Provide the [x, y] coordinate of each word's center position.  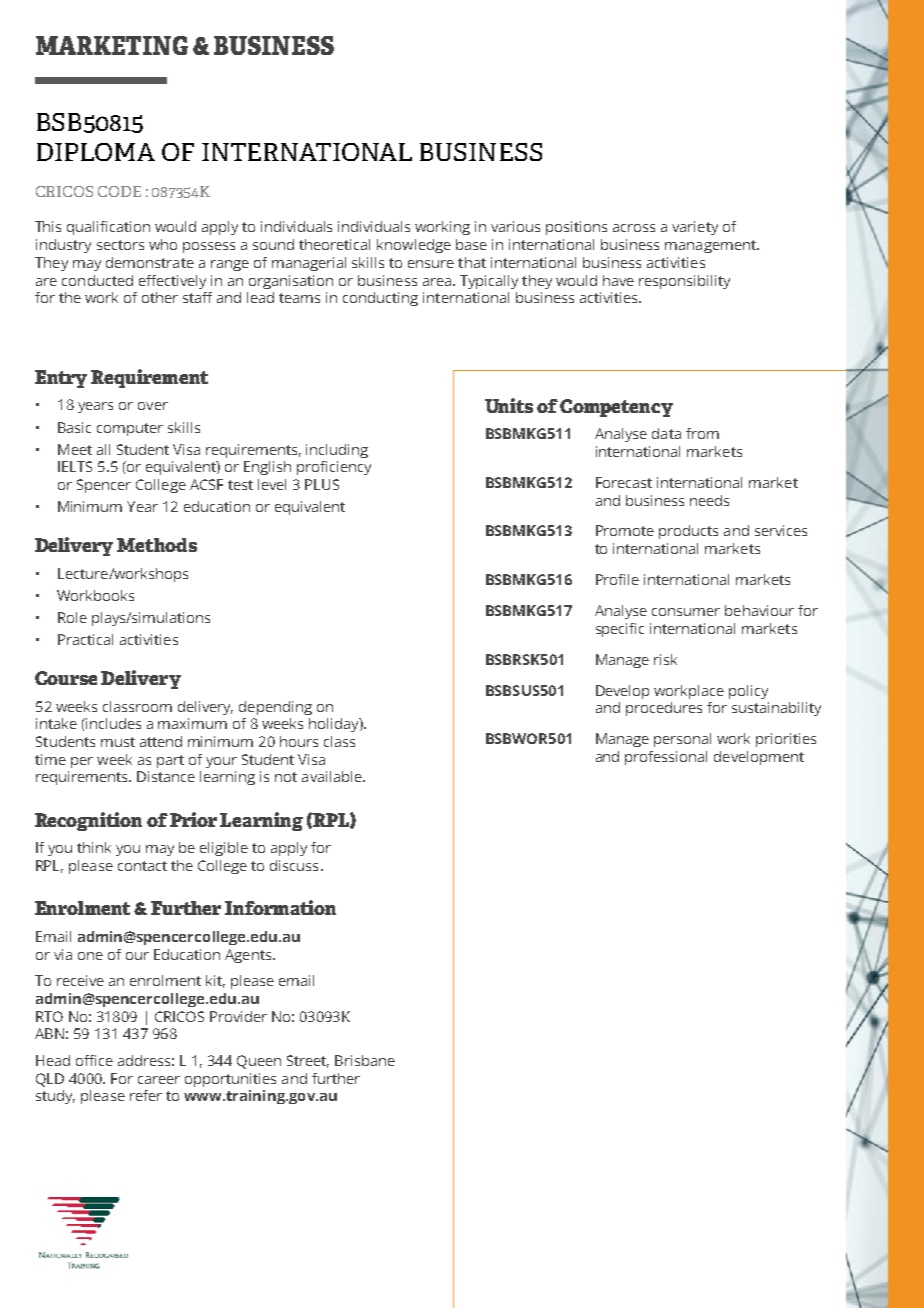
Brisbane [365, 1060]
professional [666, 758]
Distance [166, 776]
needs [709, 500]
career [159, 1080]
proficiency [334, 468]
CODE [119, 191]
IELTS [75, 466]
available [332, 776]
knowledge [414, 246]
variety [695, 228]
